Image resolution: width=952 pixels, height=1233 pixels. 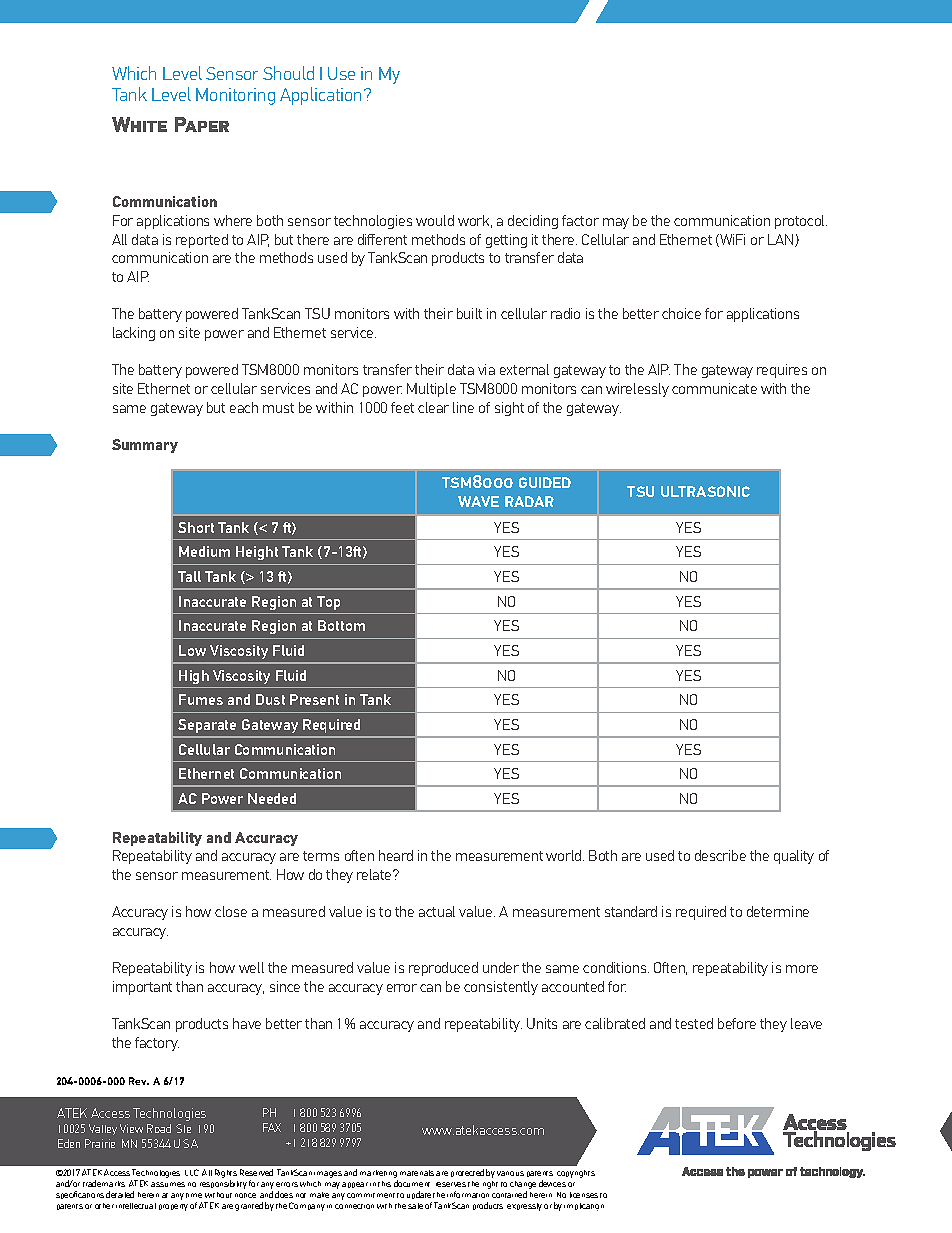 I want to click on Needed, so click(x=272, y=798).
